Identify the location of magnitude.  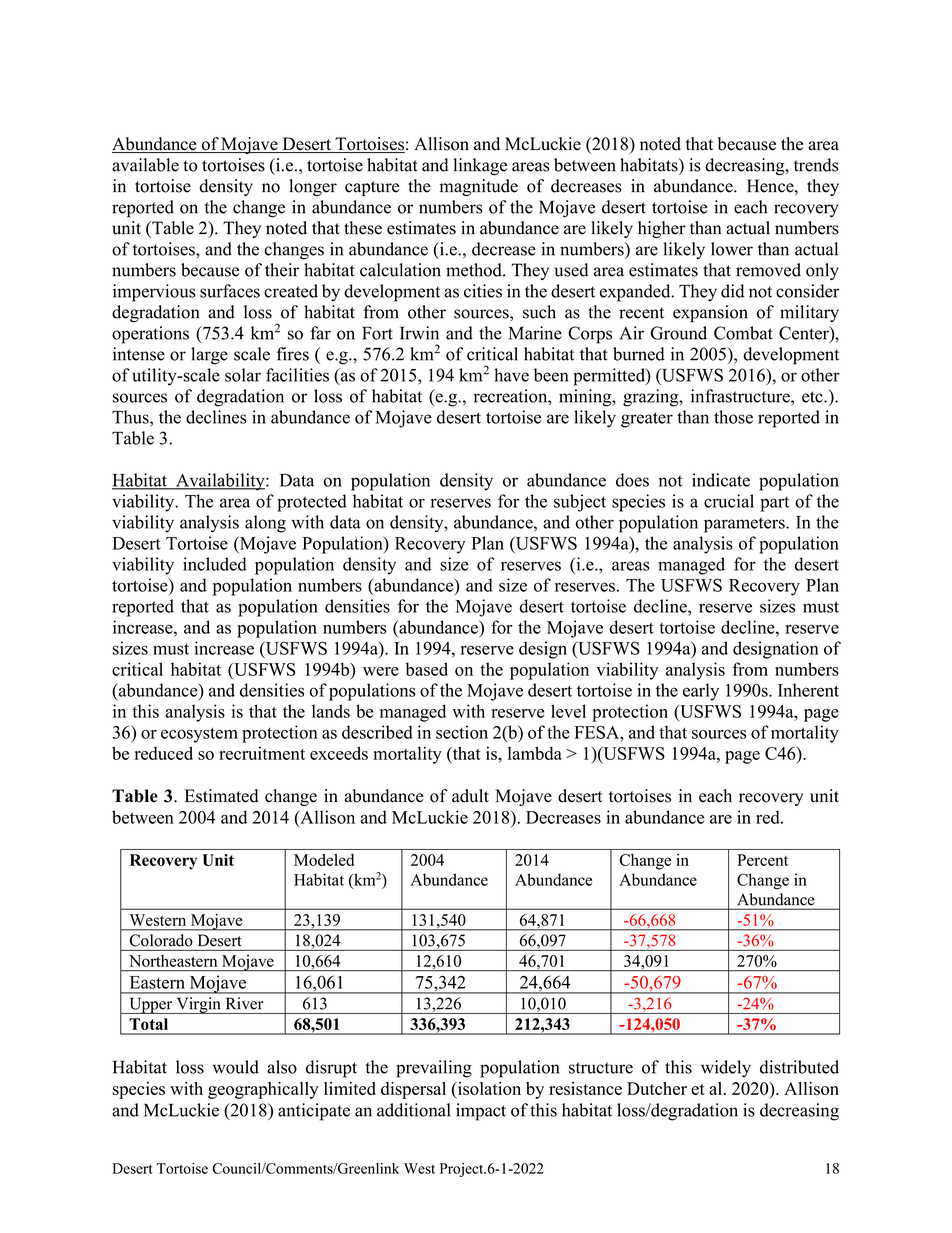
(478, 187).
